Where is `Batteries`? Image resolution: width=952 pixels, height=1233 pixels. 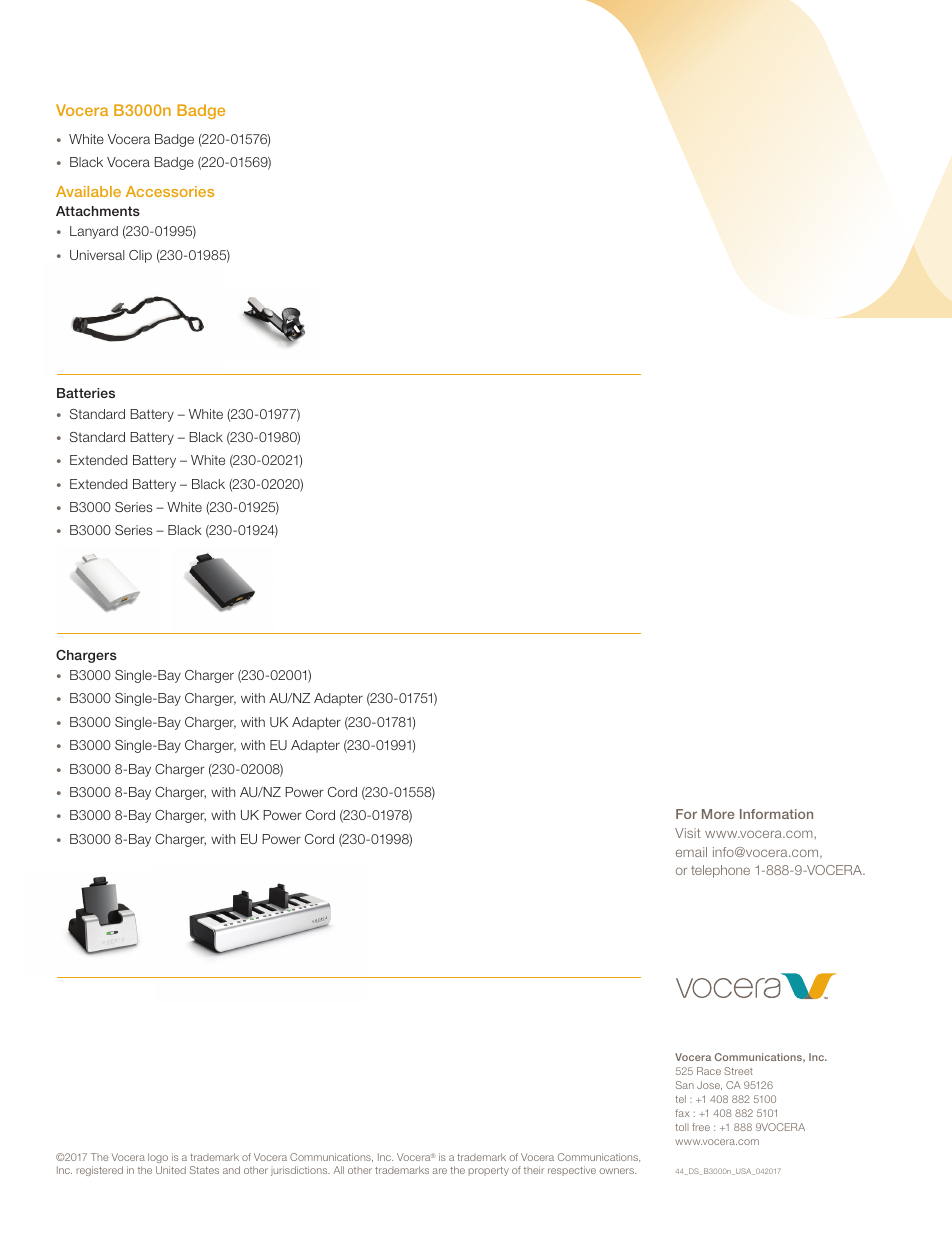 Batteries is located at coordinates (86, 393).
